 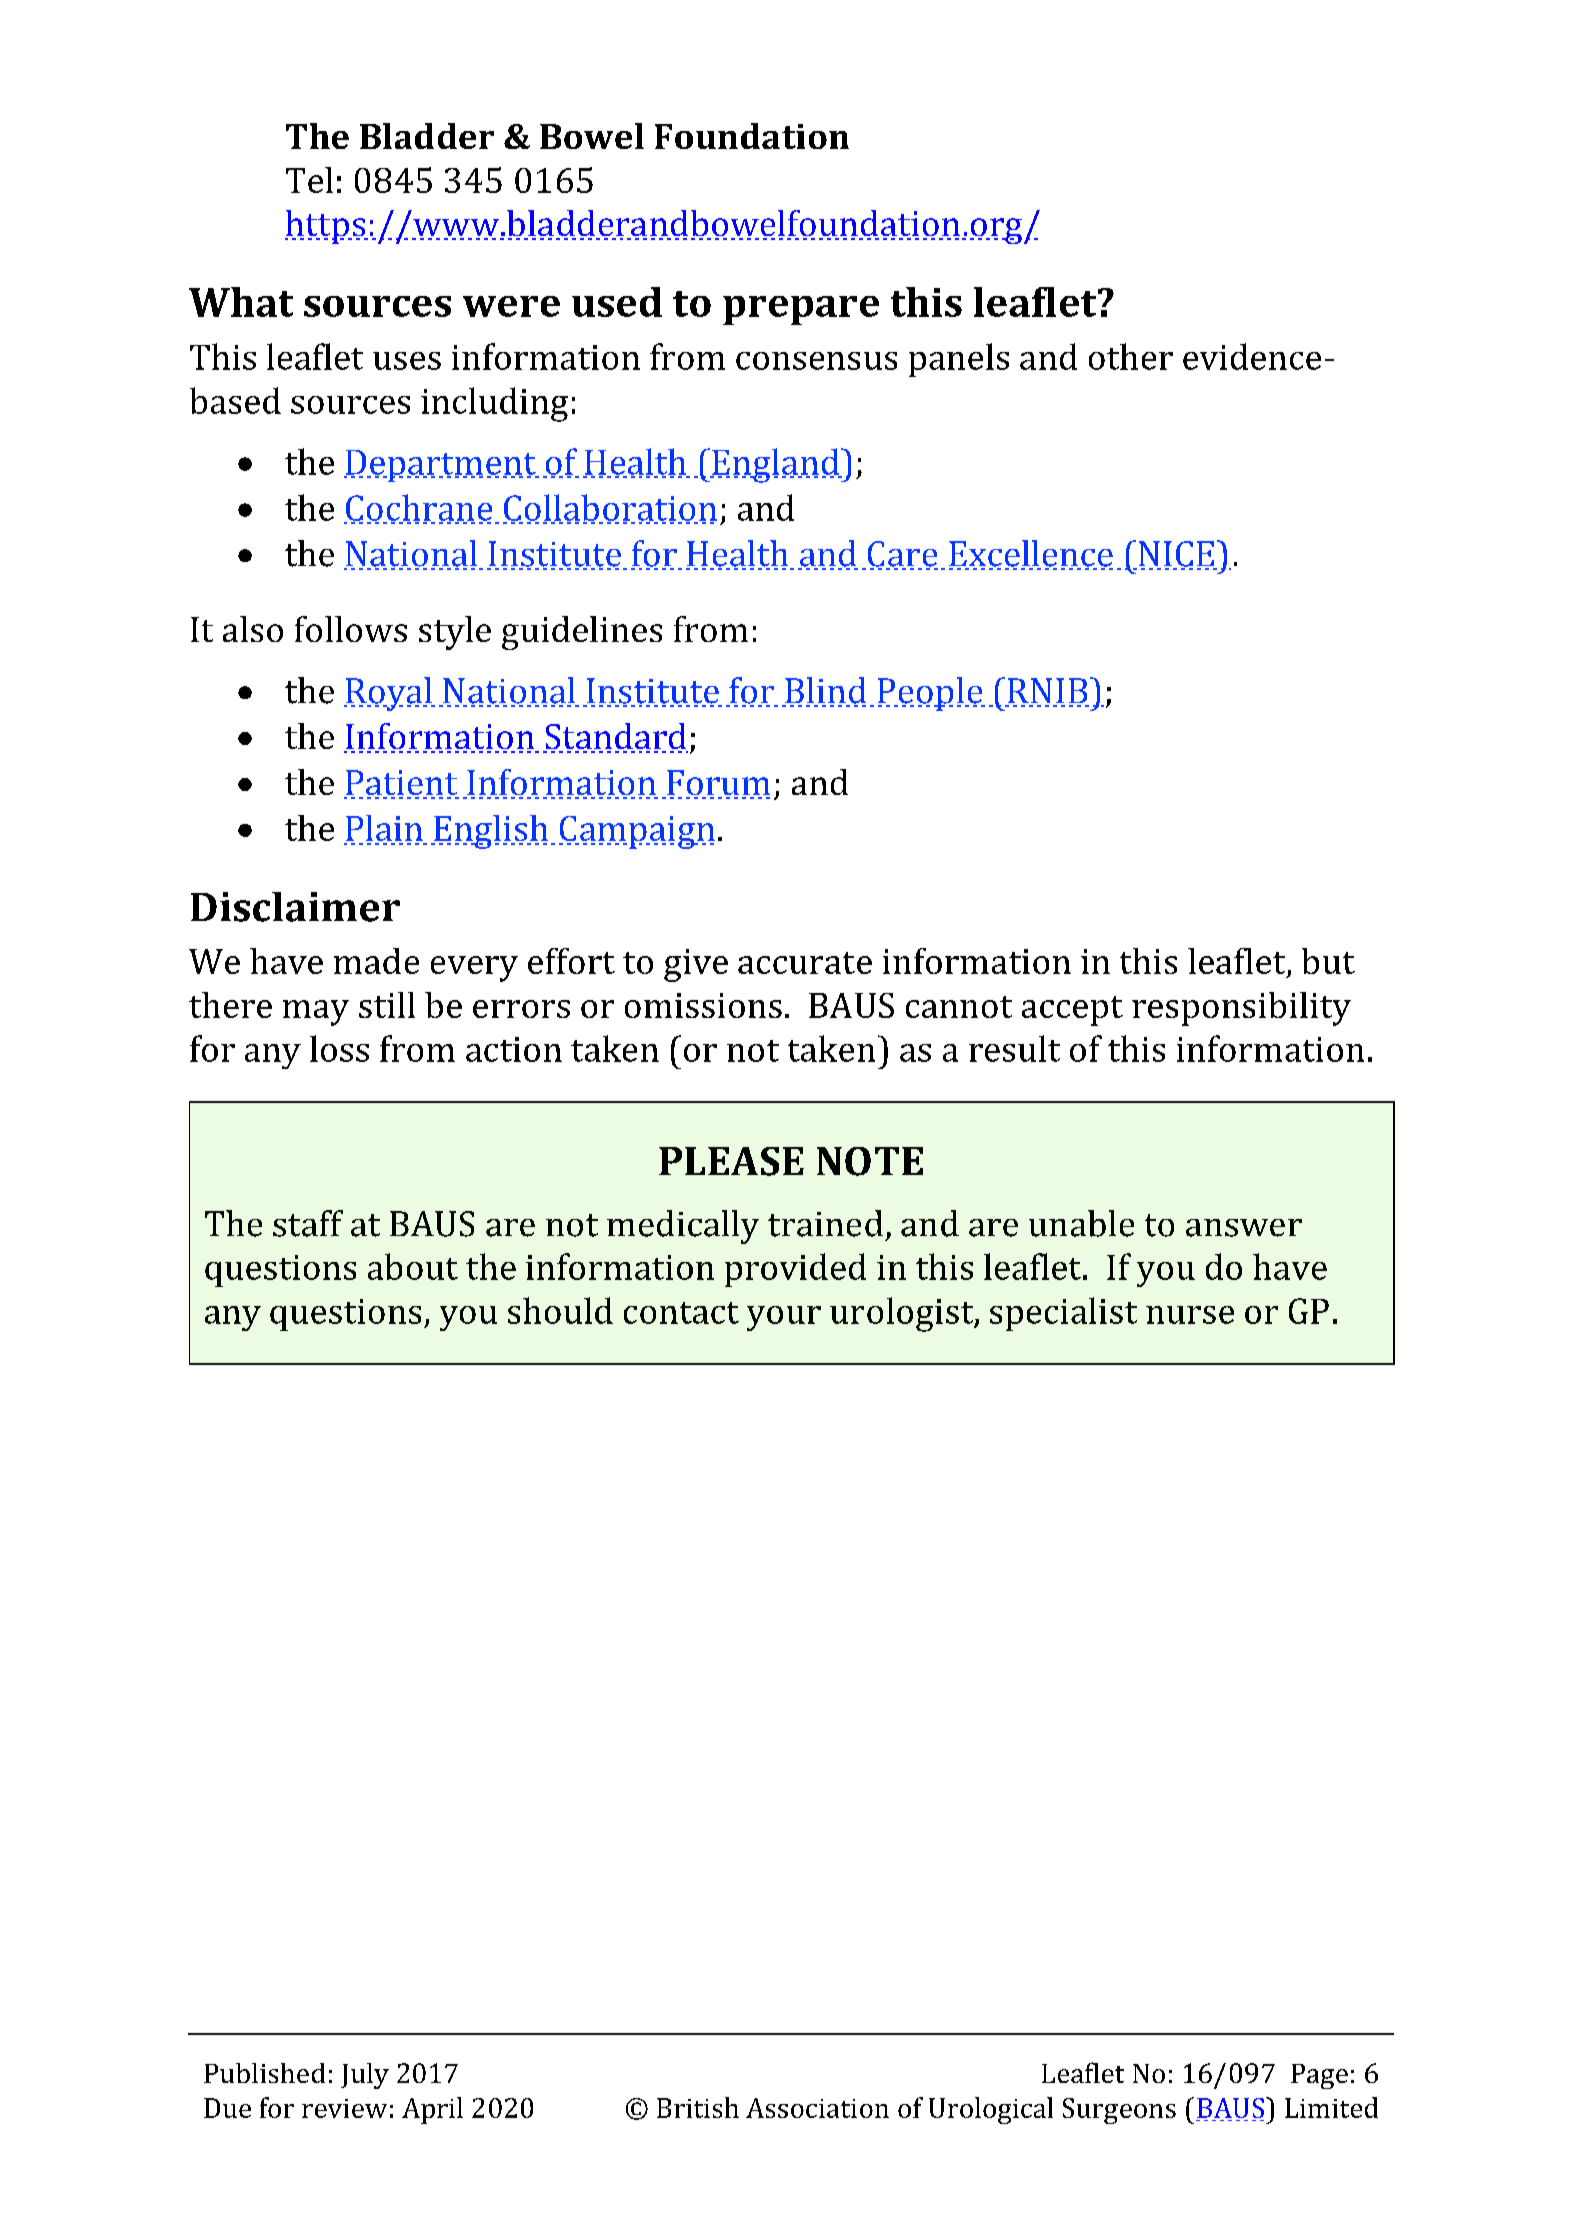 I want to click on other, so click(x=1131, y=356).
